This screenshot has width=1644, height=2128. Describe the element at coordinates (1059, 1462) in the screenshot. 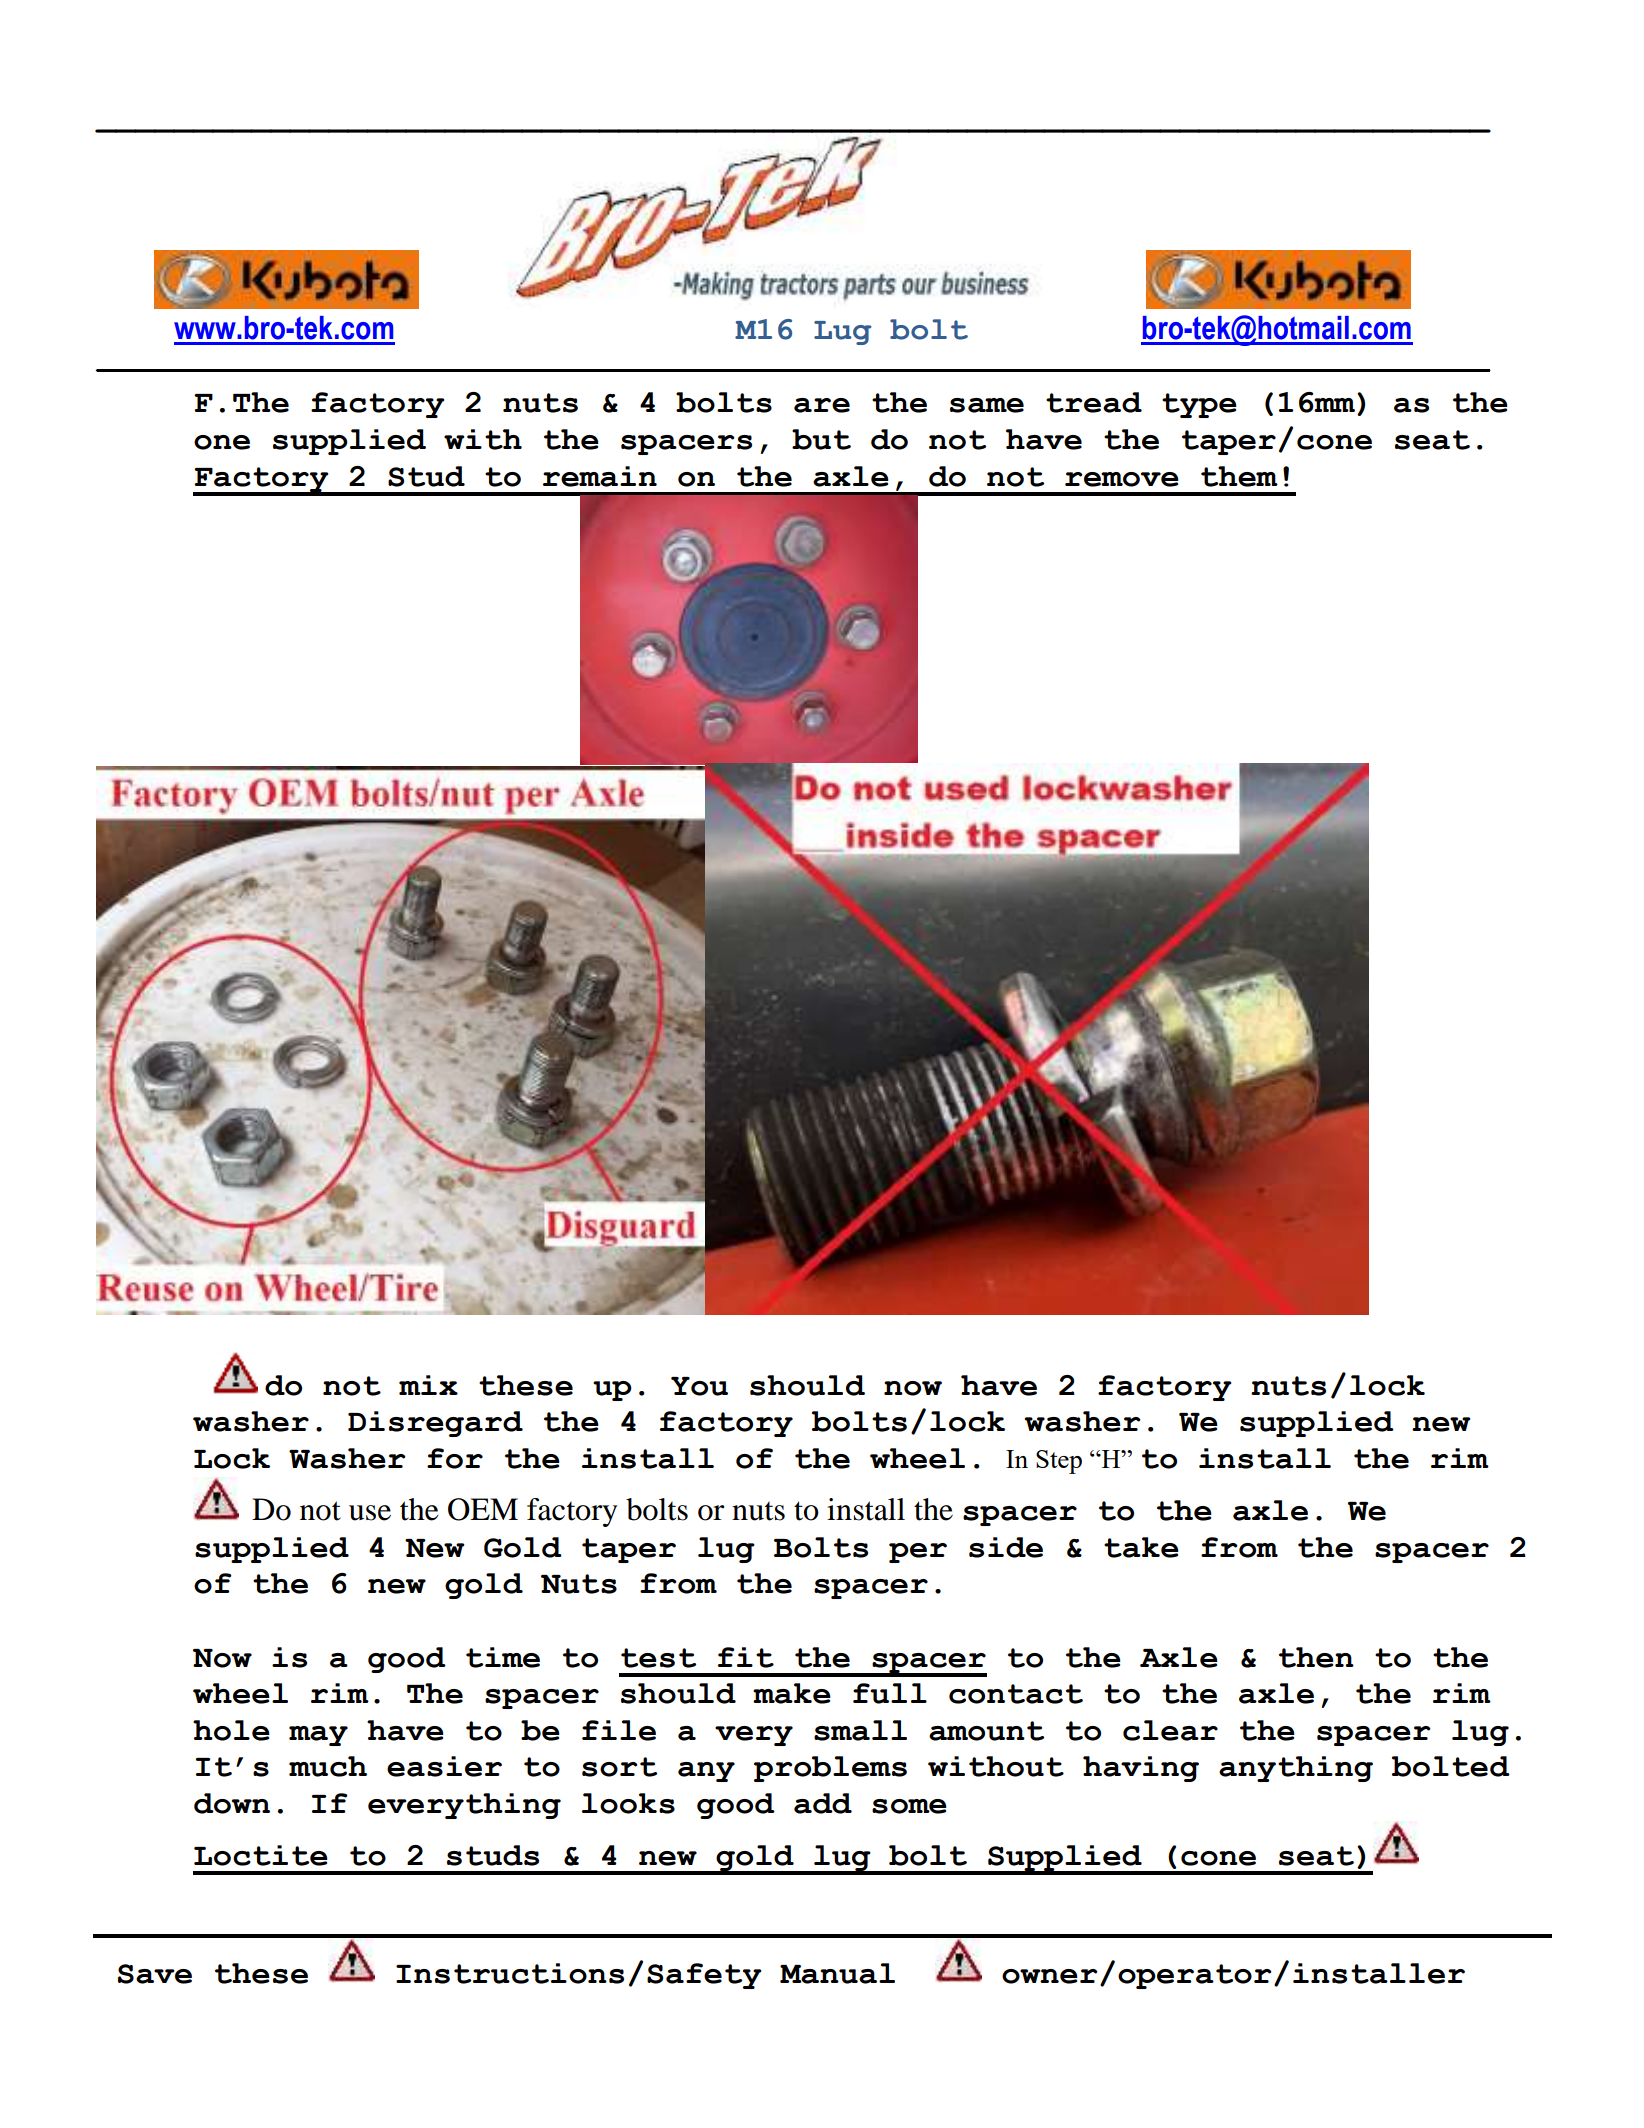

I see `Step` at that location.
